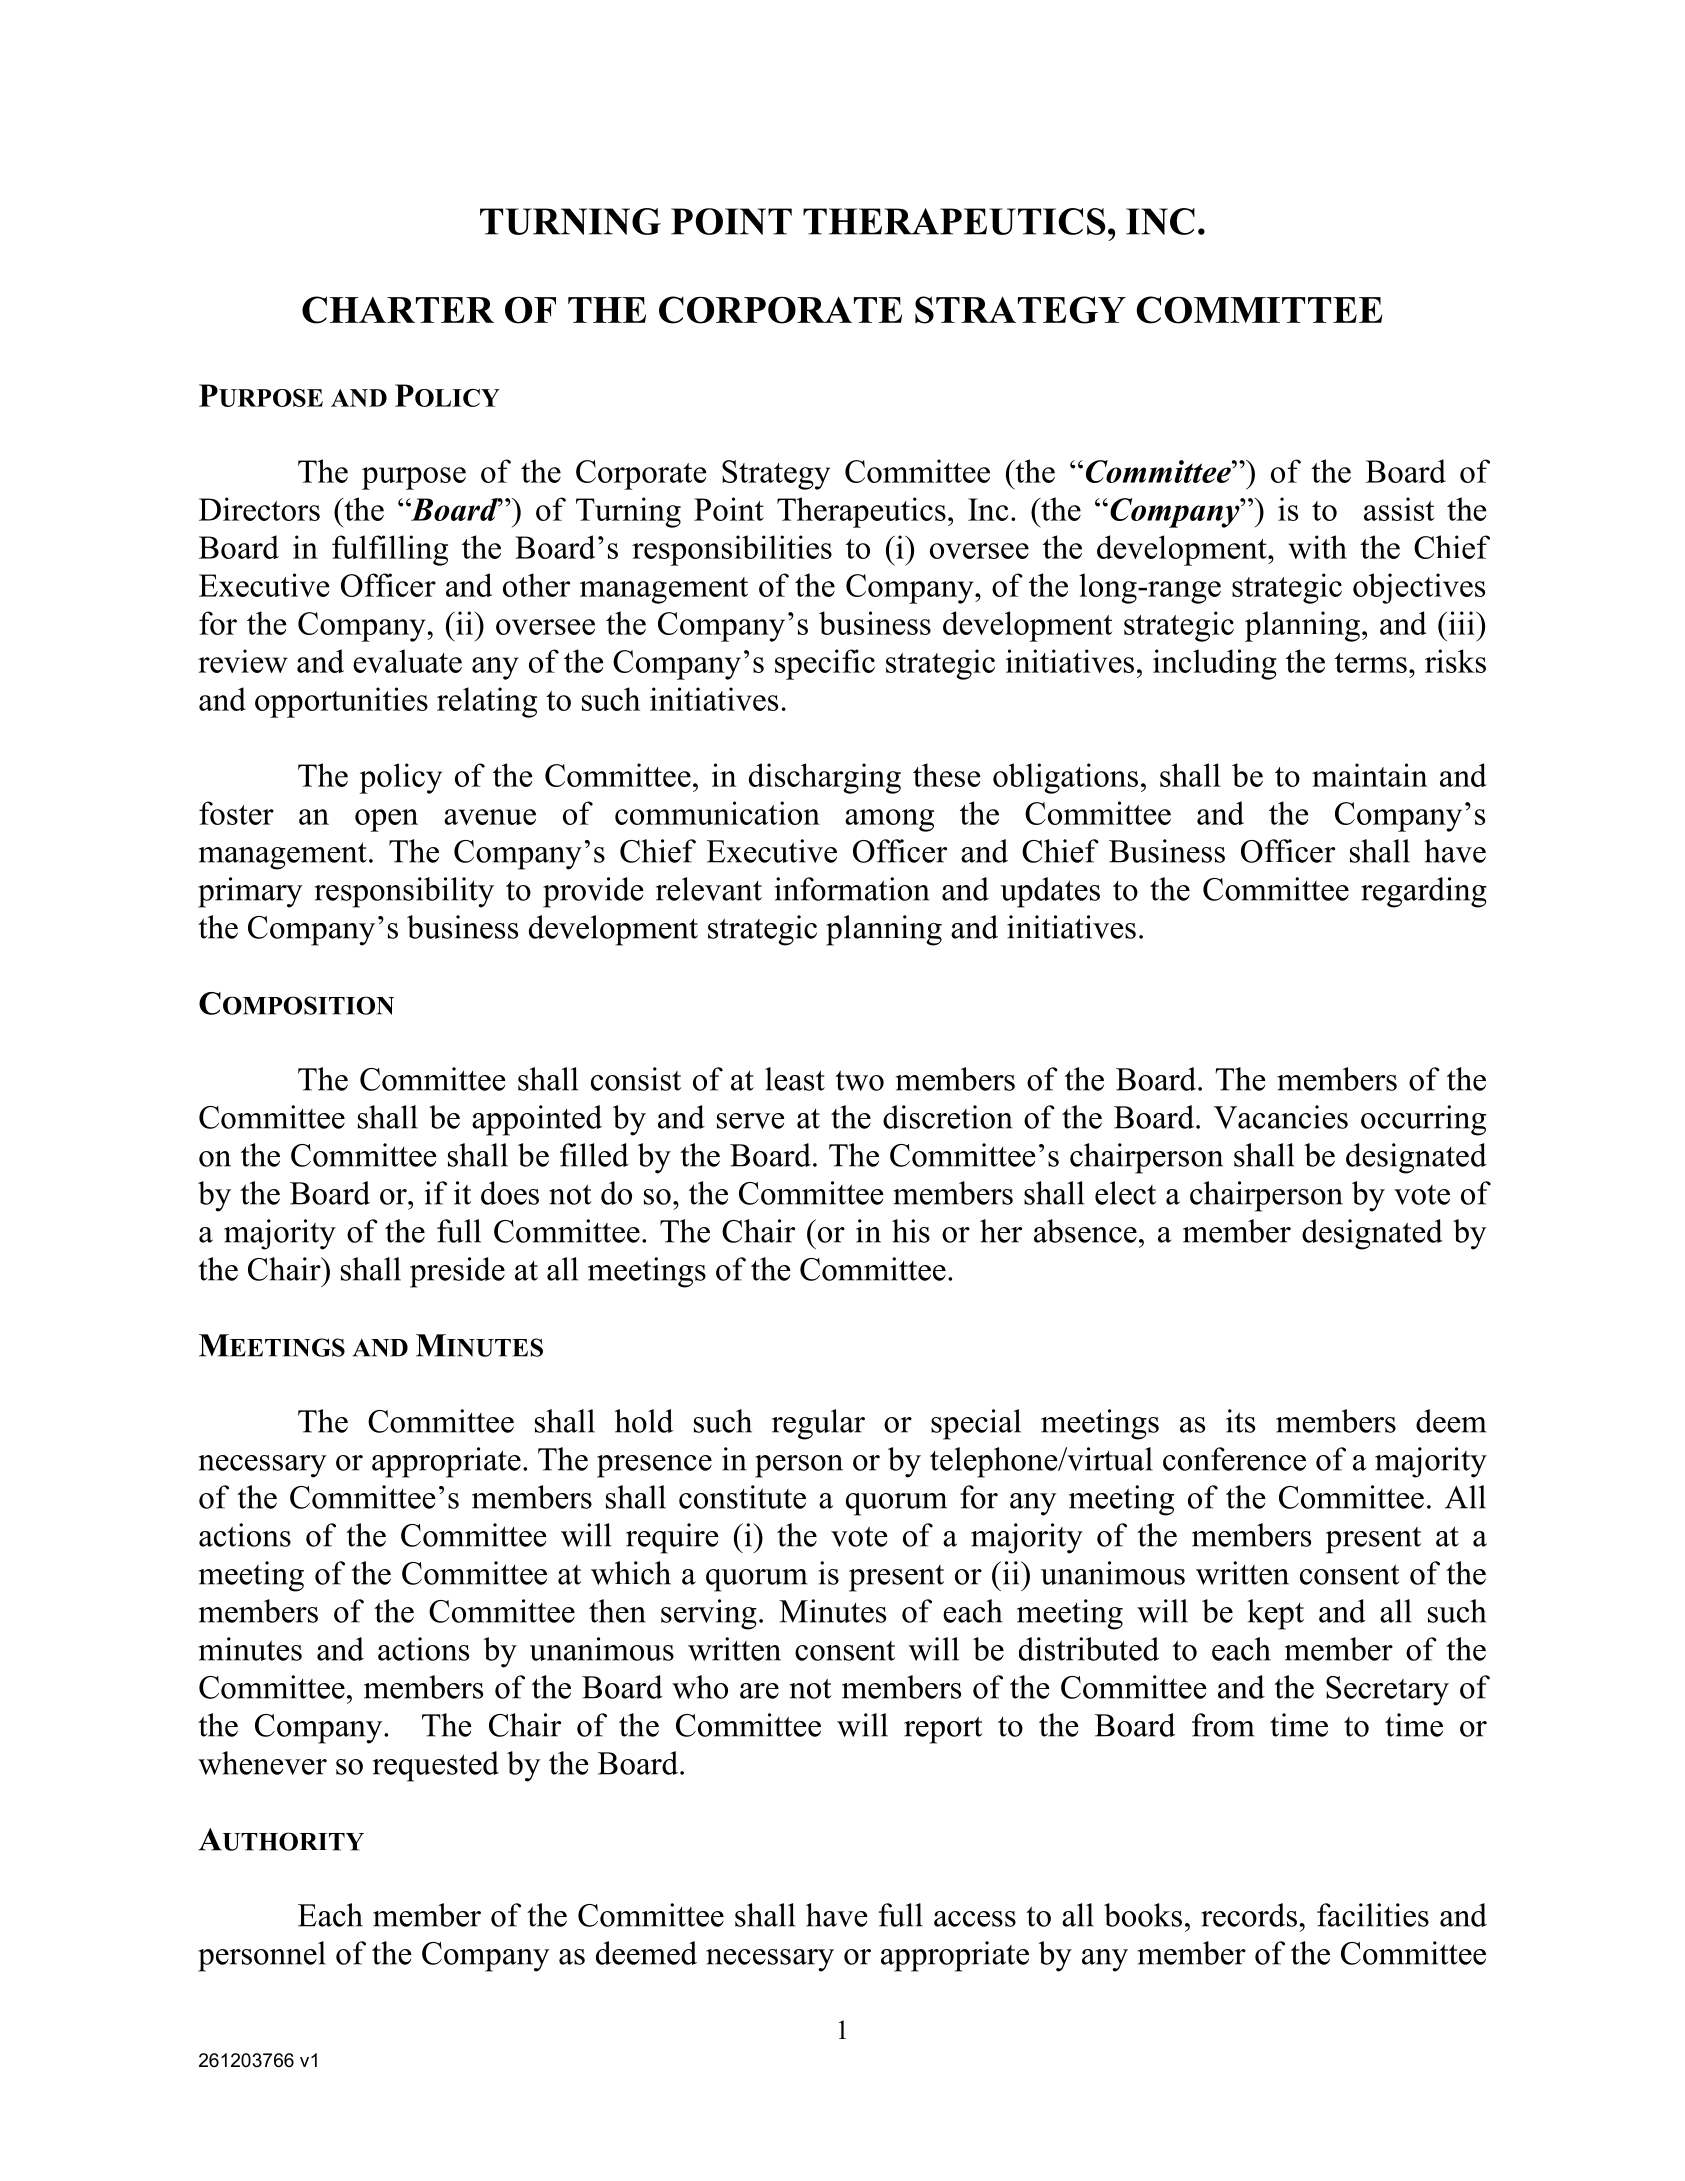 The image size is (1685, 2181). I want to click on facilities, so click(1373, 1915).
